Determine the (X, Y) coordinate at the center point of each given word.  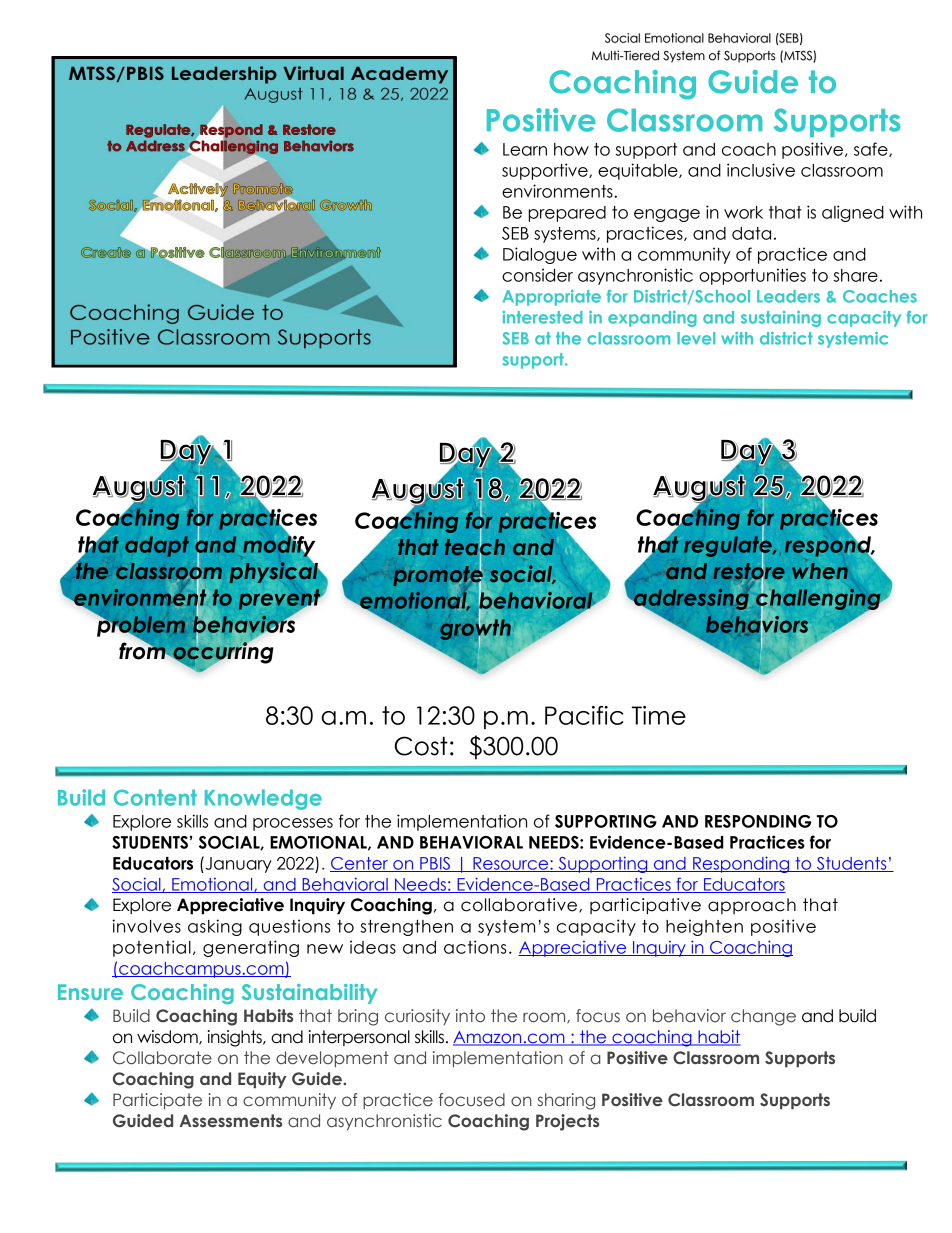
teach (475, 547)
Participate (157, 1101)
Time (659, 715)
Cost (421, 746)
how (571, 149)
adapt (157, 546)
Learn (525, 149)
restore (749, 571)
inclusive (761, 170)
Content (155, 797)
